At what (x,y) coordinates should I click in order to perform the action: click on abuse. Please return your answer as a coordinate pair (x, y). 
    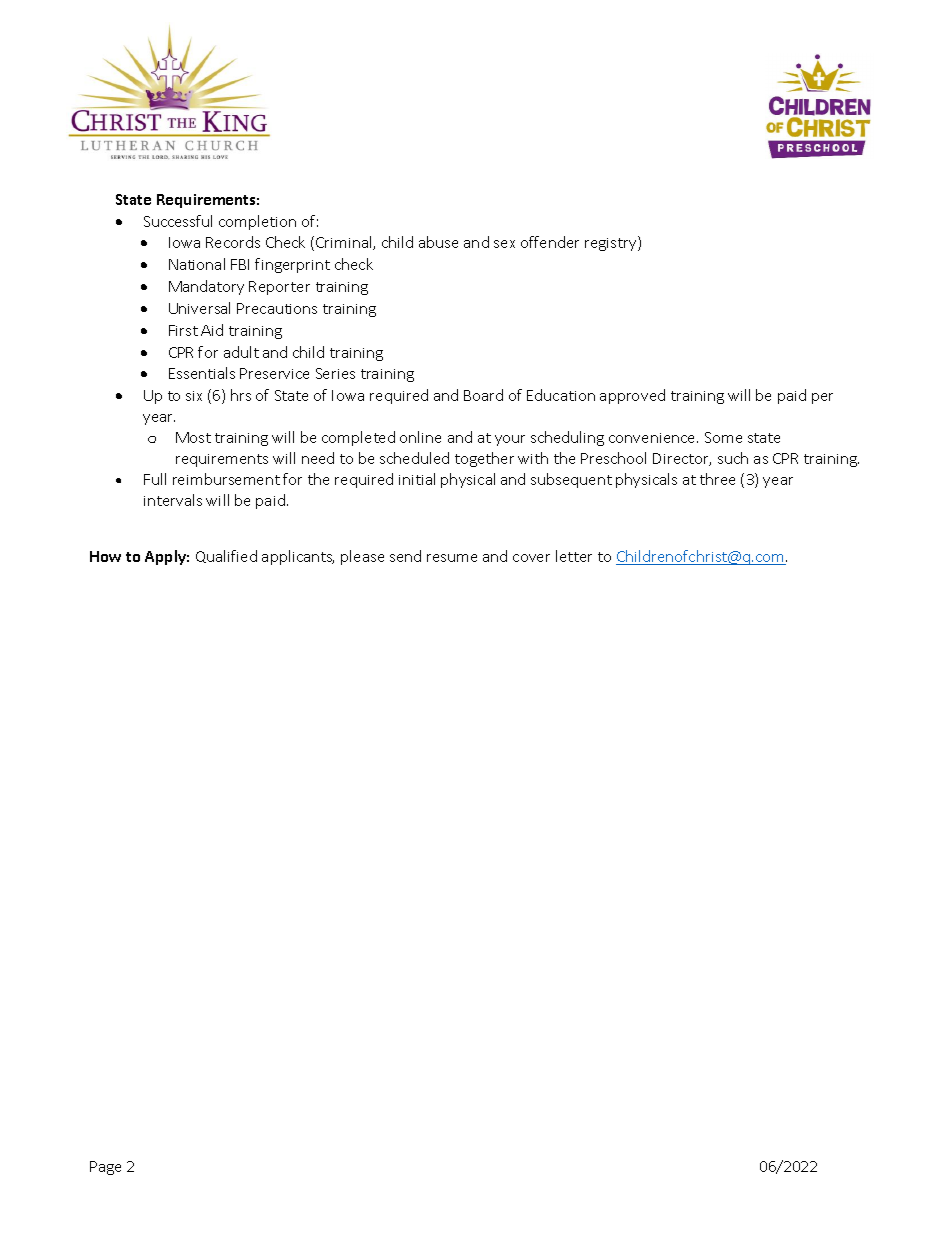
    Looking at the image, I should click on (438, 242).
